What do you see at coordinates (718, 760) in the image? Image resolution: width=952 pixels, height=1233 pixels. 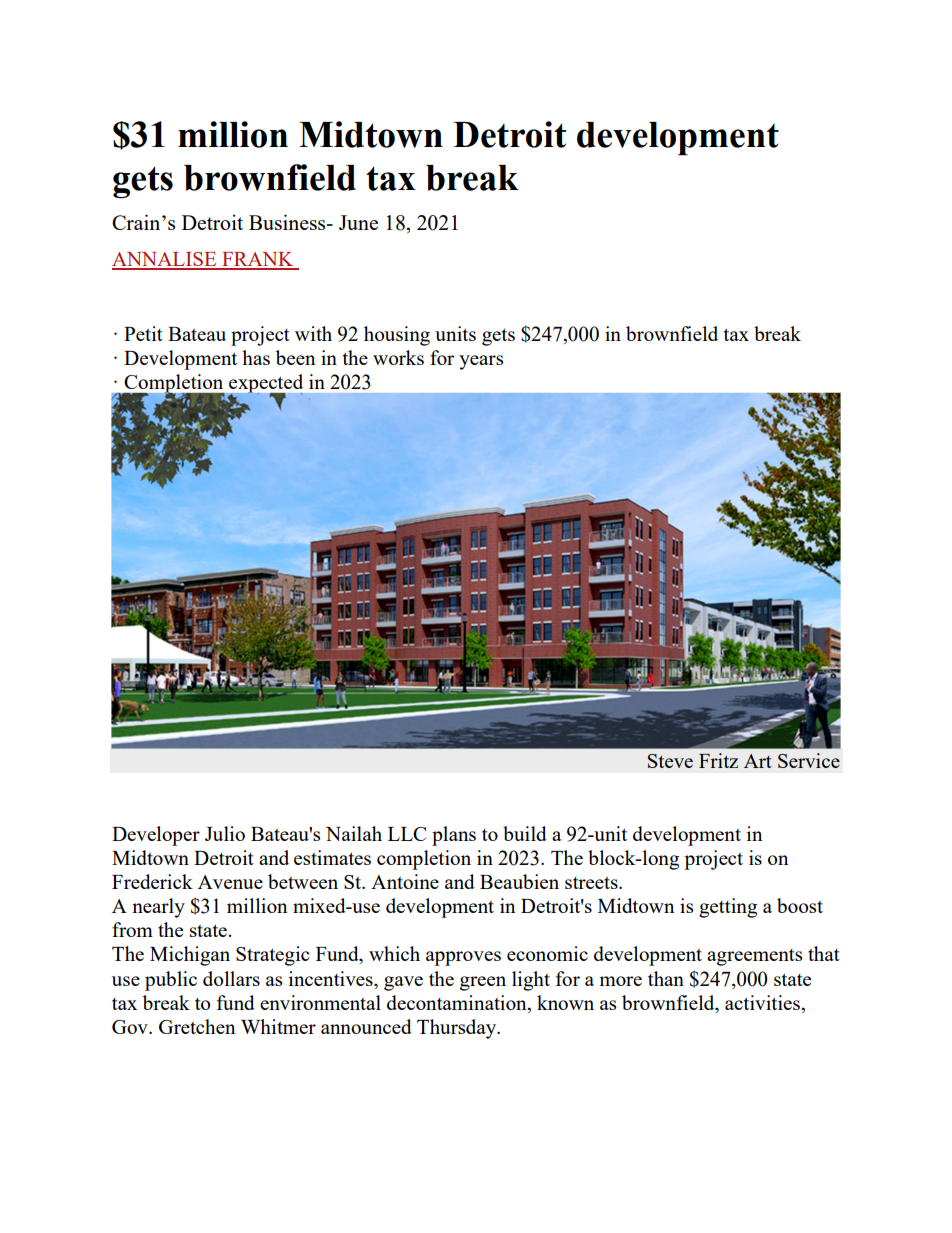 I see `Fritz` at bounding box center [718, 760].
